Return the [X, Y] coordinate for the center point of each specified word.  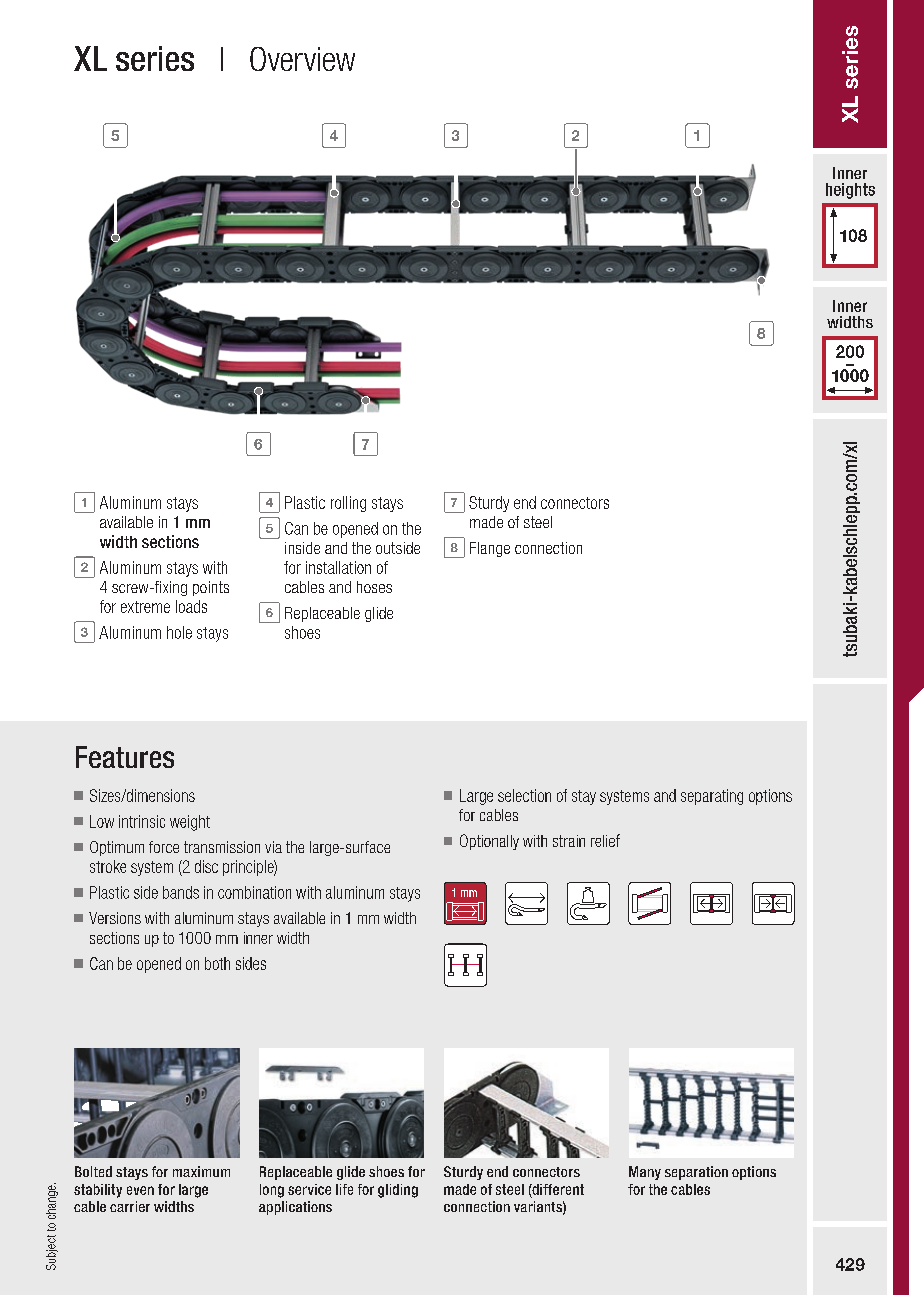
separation [696, 1173]
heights [850, 191]
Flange [490, 549]
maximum [201, 1171]
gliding [398, 1191]
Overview [302, 59]
